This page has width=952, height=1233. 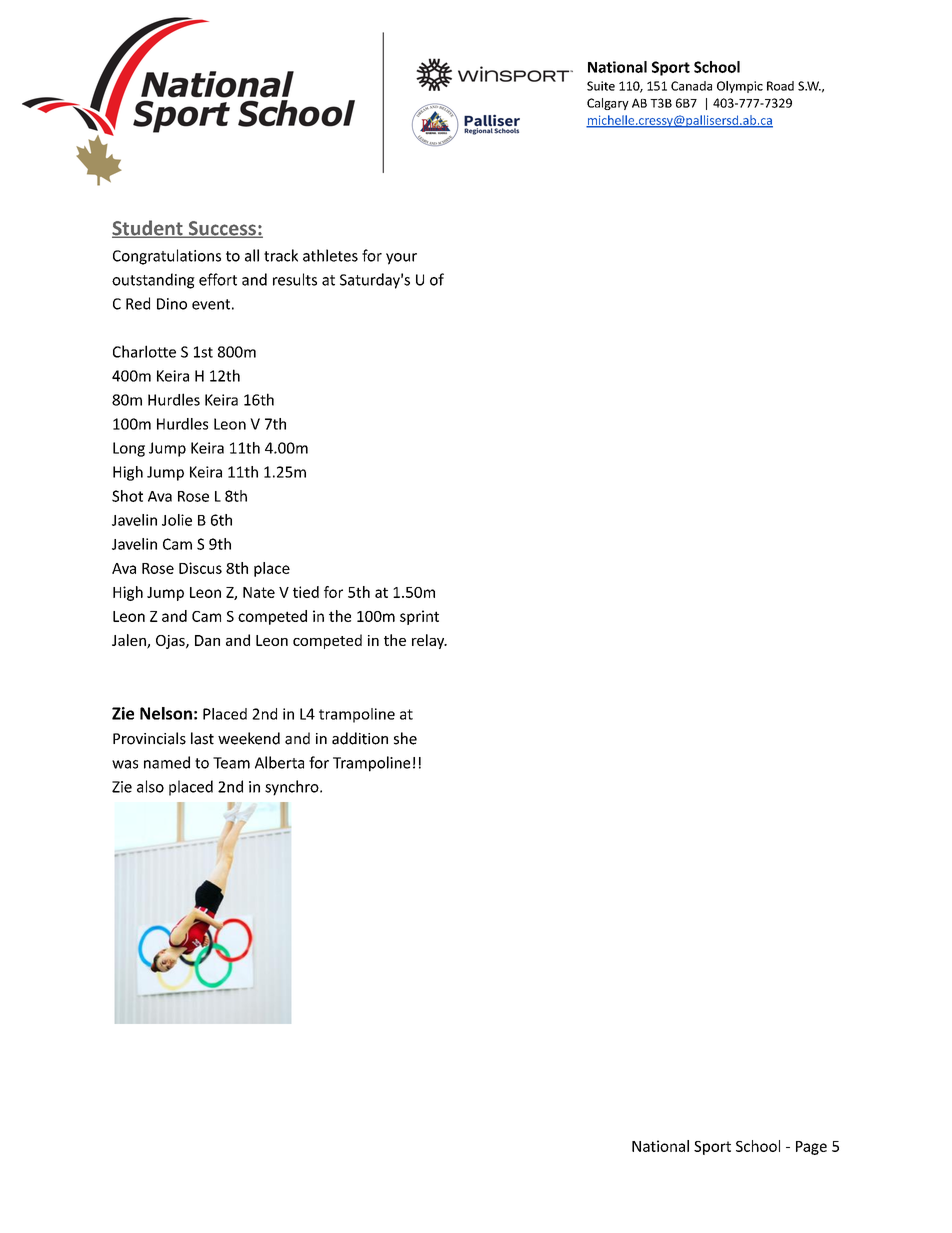 What do you see at coordinates (293, 788) in the page?
I see `synchro` at bounding box center [293, 788].
